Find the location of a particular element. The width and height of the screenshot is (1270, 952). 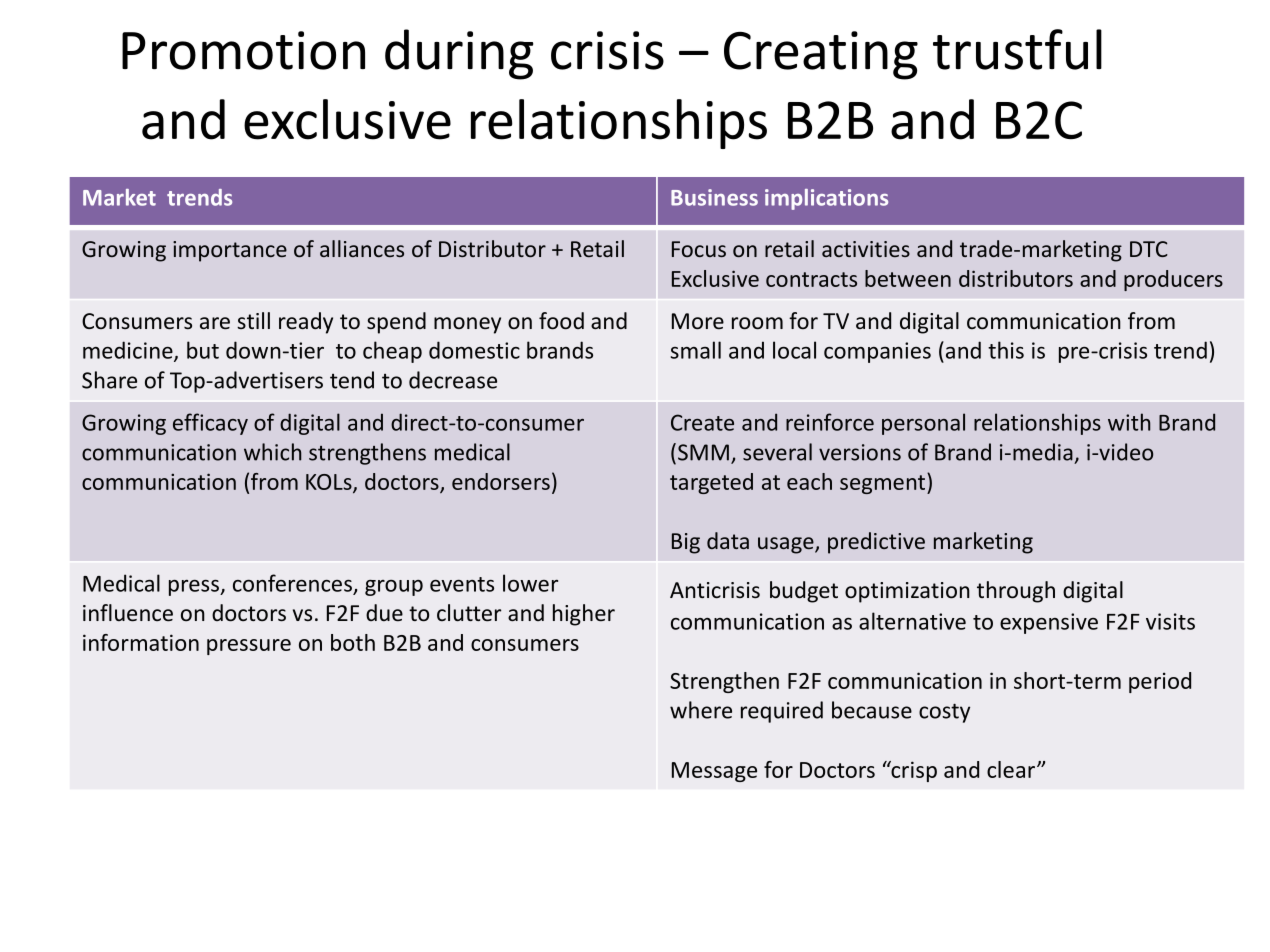

information is located at coordinates (141, 642).
